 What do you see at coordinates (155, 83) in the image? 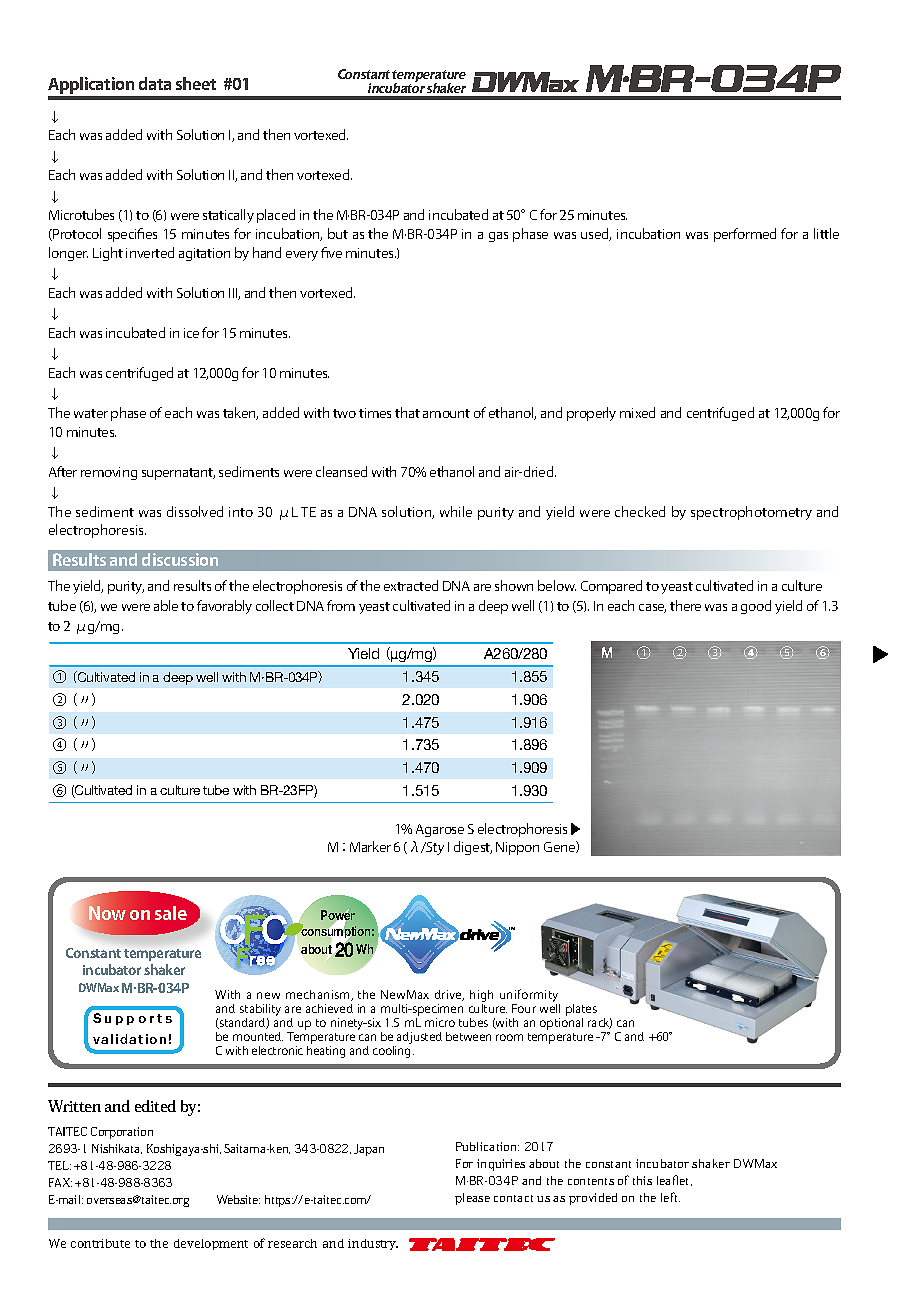
I see `data` at bounding box center [155, 83].
